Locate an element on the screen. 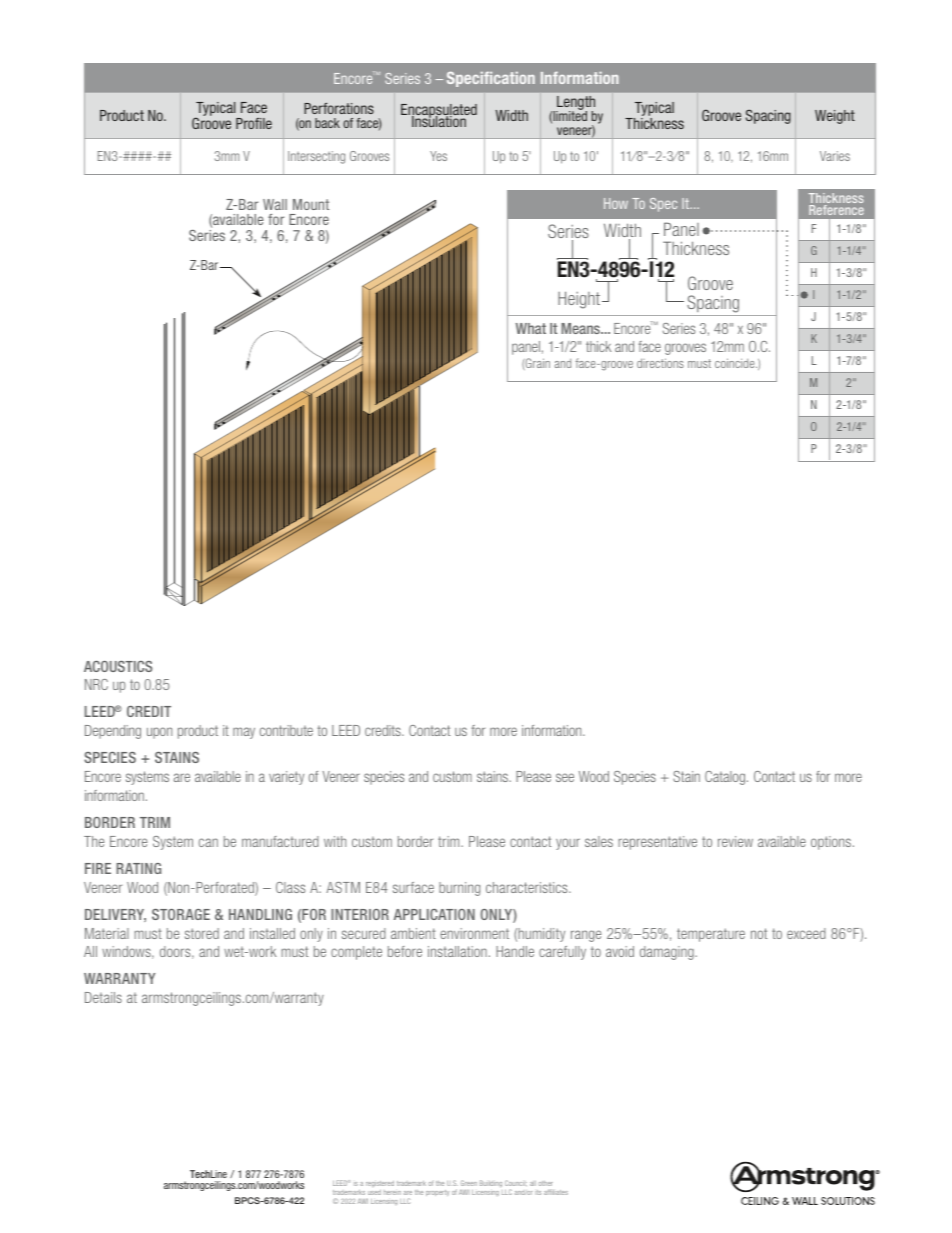 This screenshot has height=1233, width=952. used is located at coordinates (374, 1192).
